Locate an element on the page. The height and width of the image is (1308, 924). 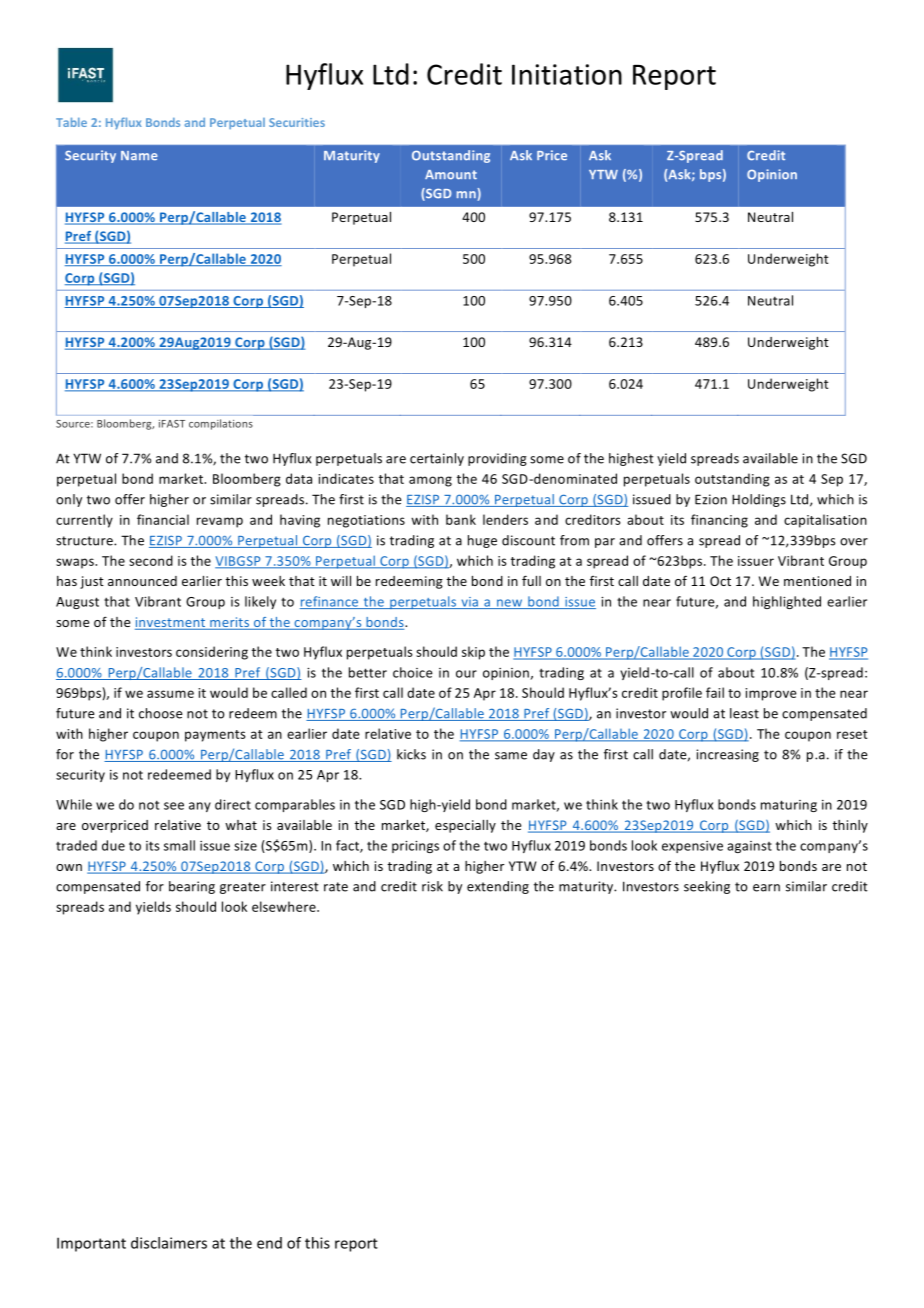
risk is located at coordinates (432, 886).
